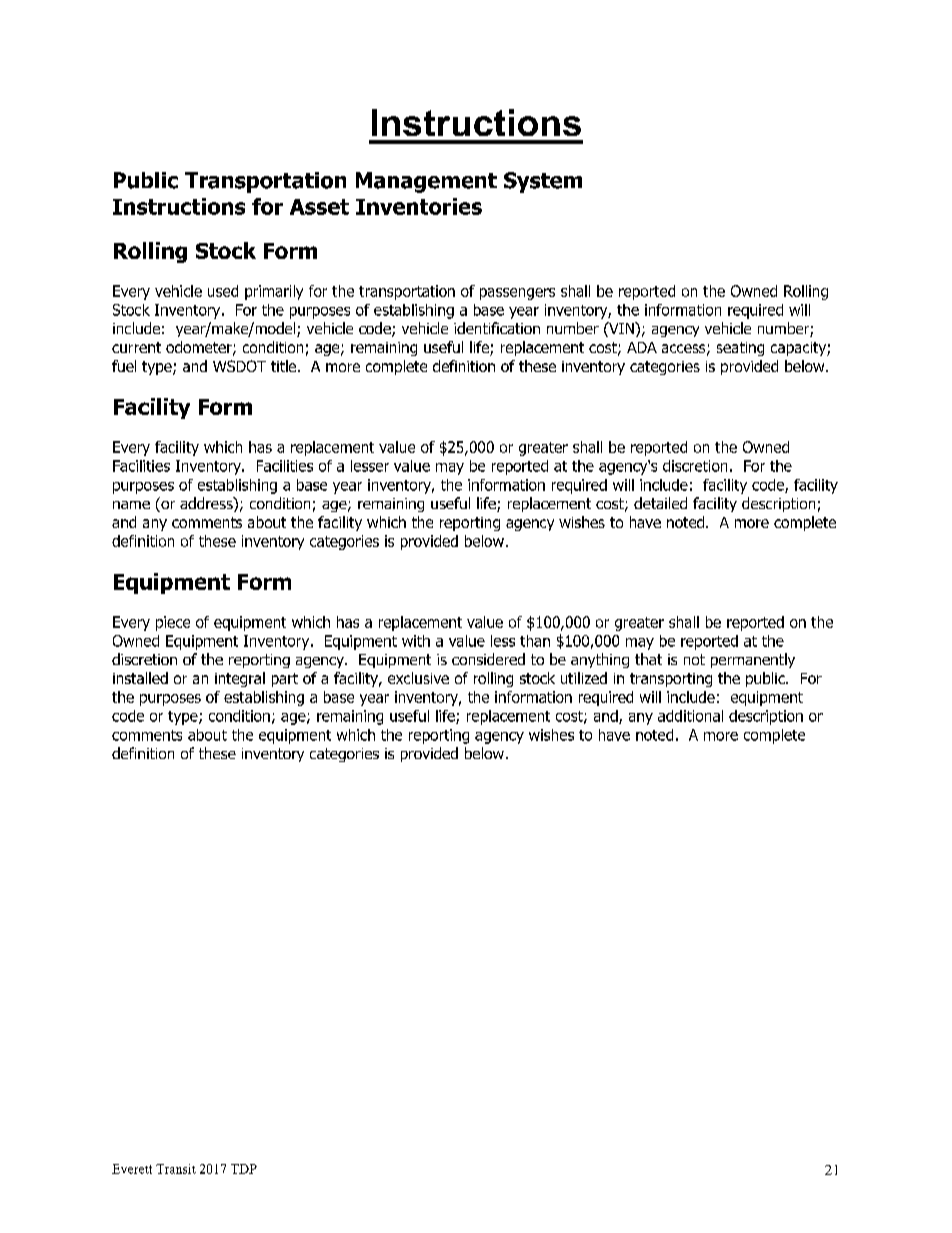 The height and width of the image is (1233, 952). I want to click on transporting, so click(671, 680).
